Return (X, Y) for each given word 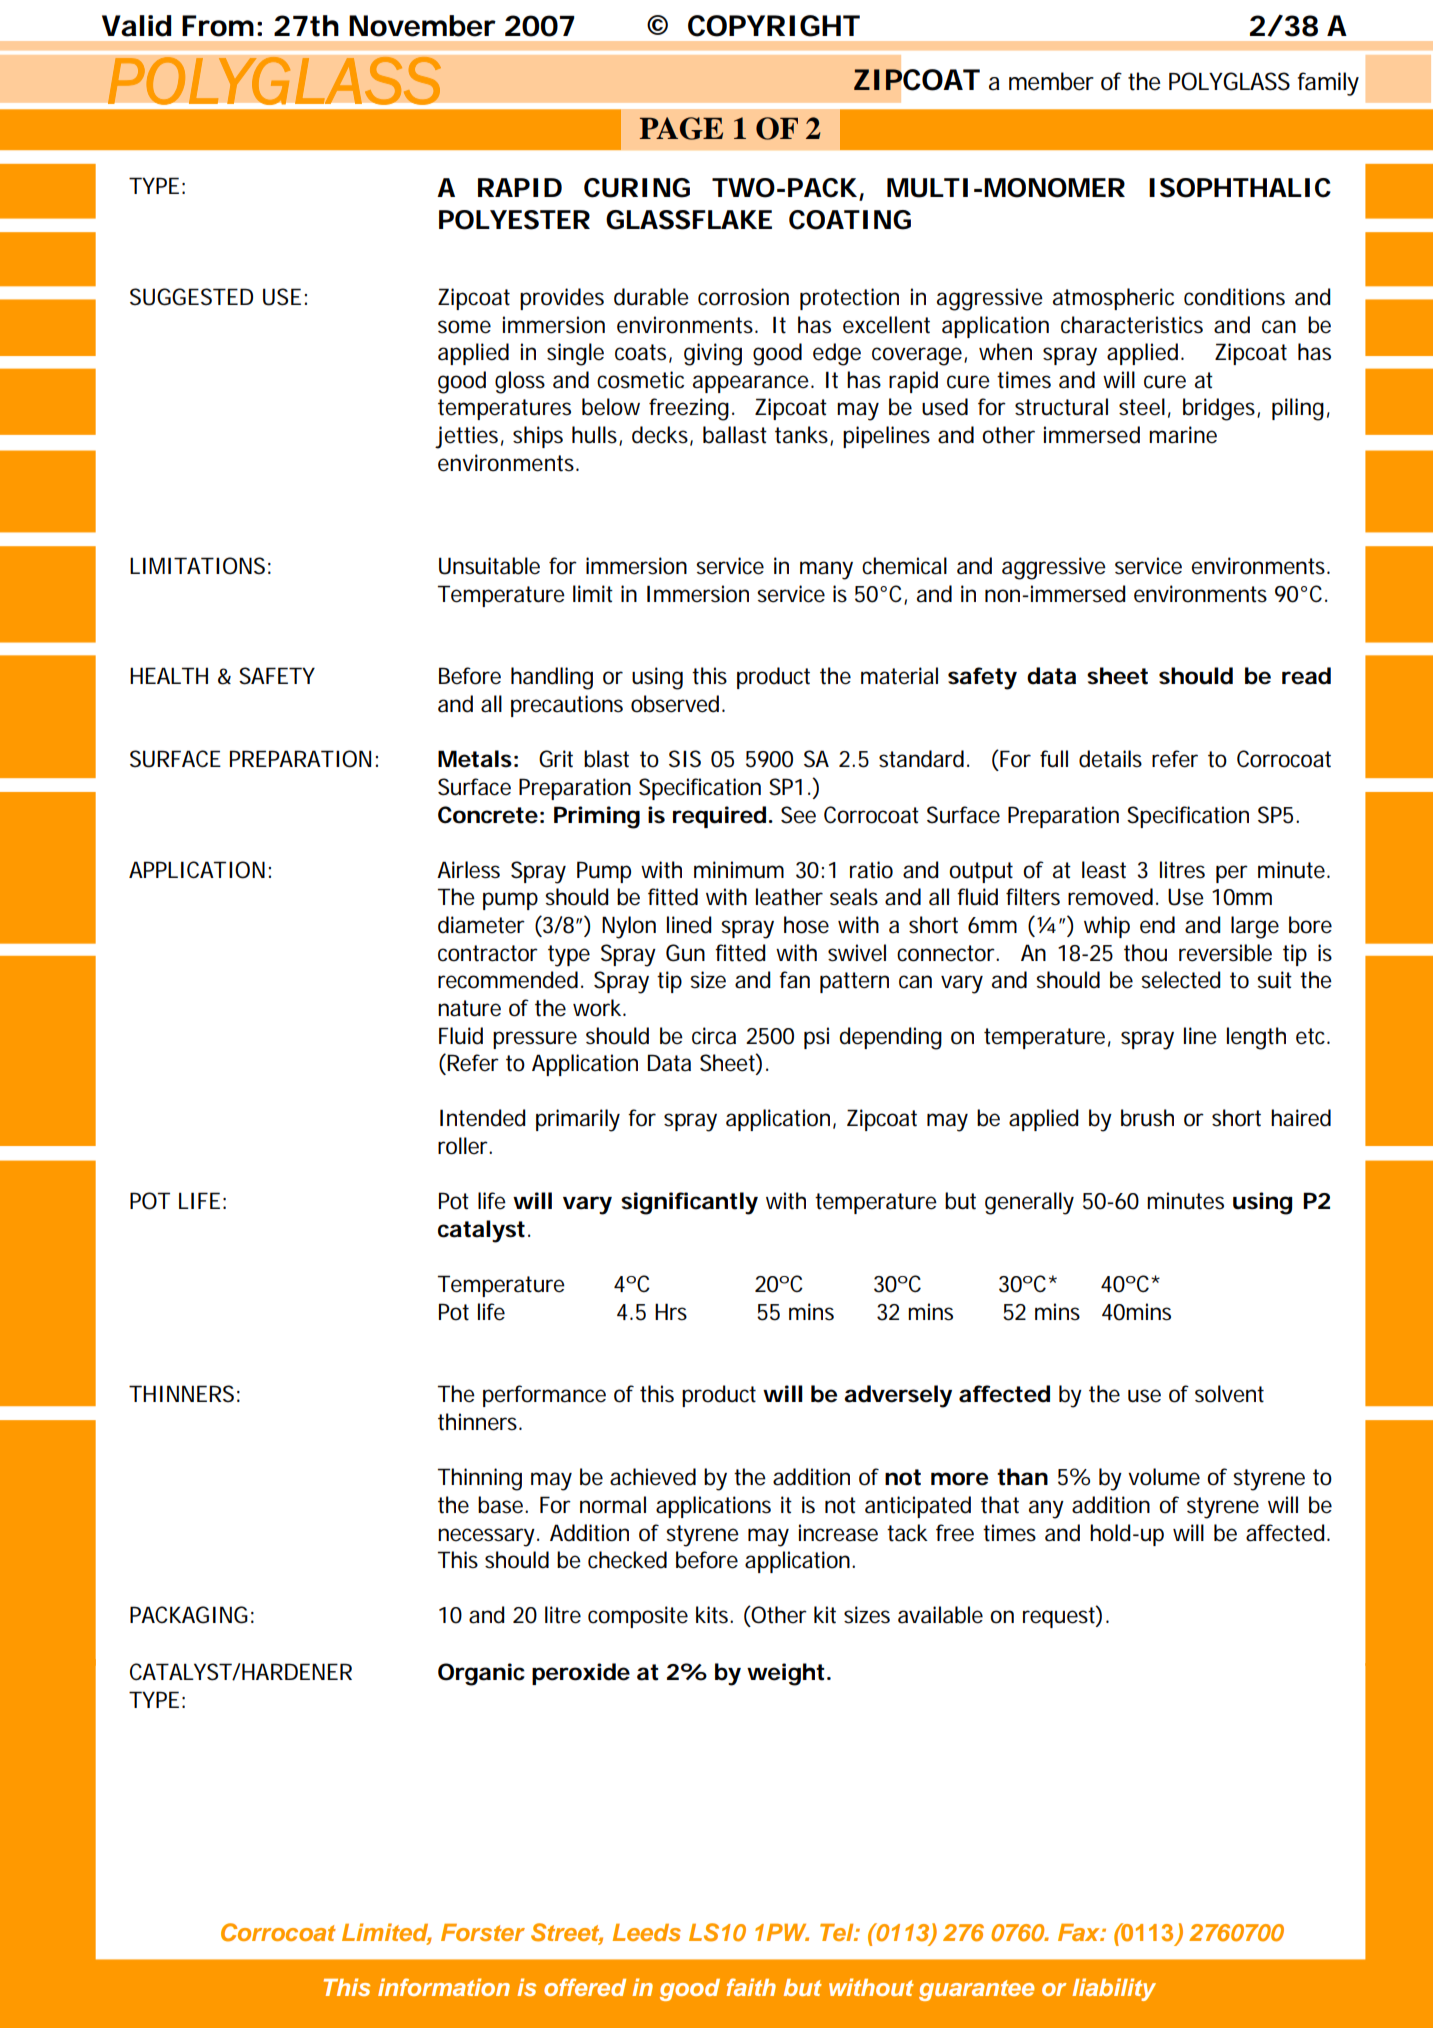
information (444, 1987)
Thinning (480, 1479)
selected (1181, 980)
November (422, 26)
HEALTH (169, 675)
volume (1164, 1477)
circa (714, 1036)
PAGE (681, 128)
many (826, 570)
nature (469, 1008)
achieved (653, 1477)
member (1051, 81)
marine (1183, 435)
